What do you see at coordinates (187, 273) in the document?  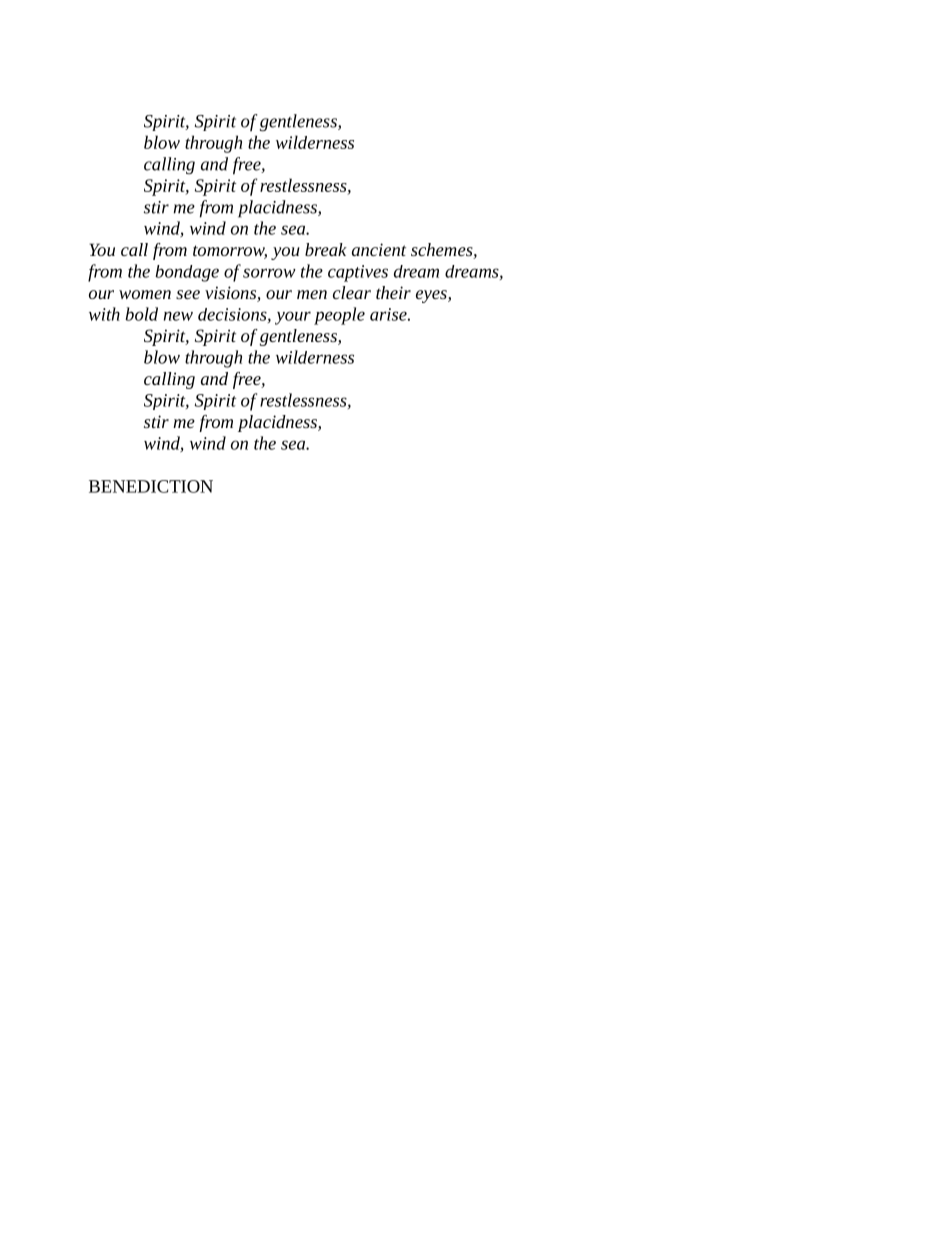 I see `bondage` at bounding box center [187, 273].
